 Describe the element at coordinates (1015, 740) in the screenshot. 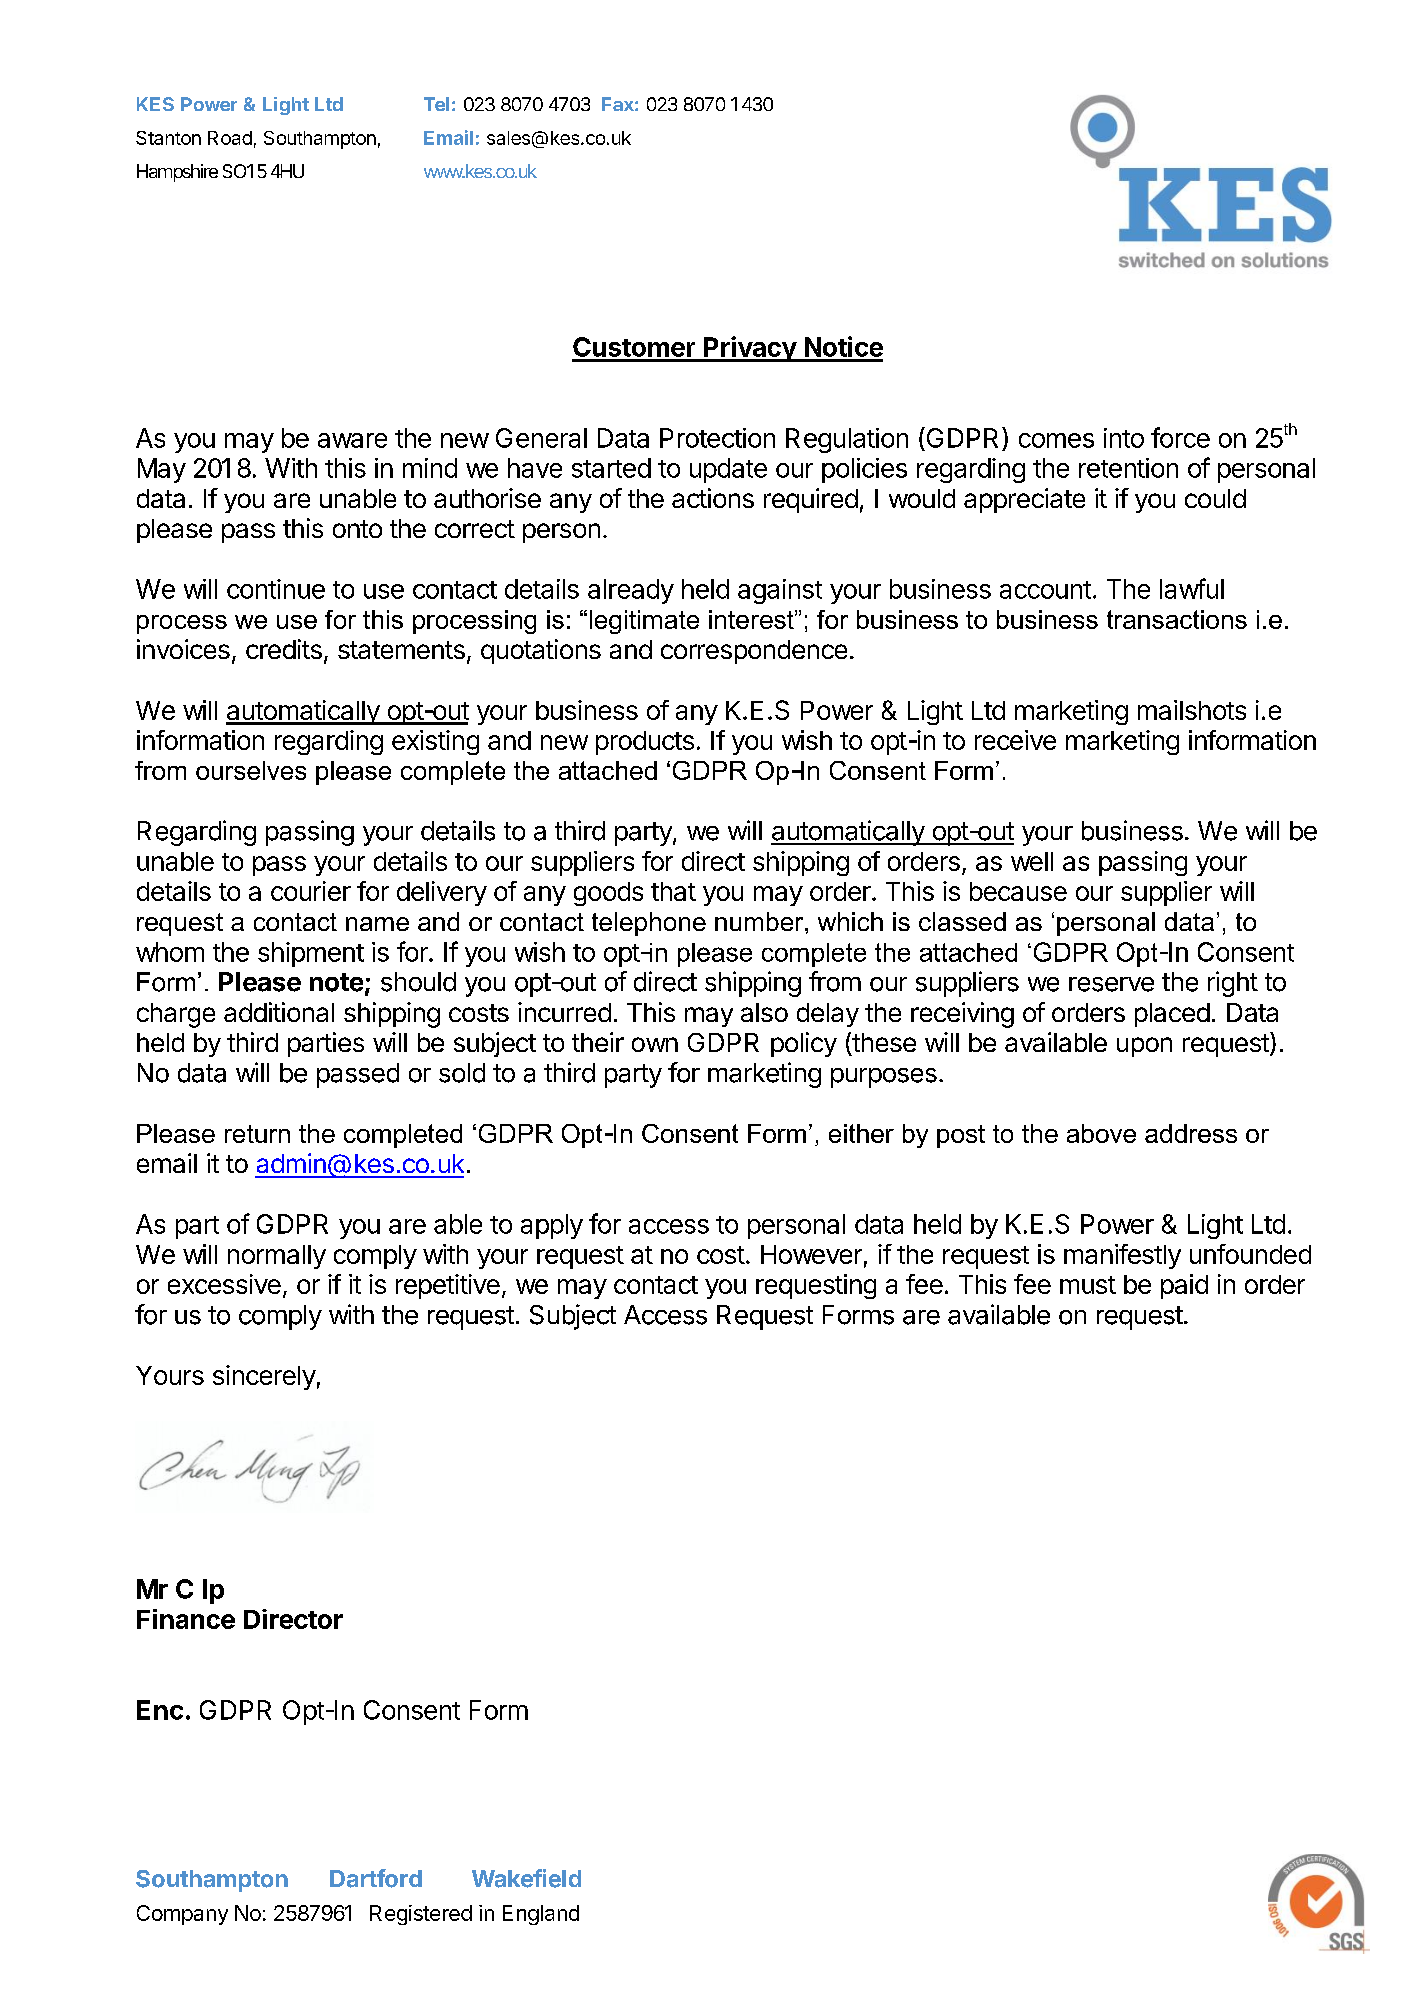

I see `receive` at that location.
